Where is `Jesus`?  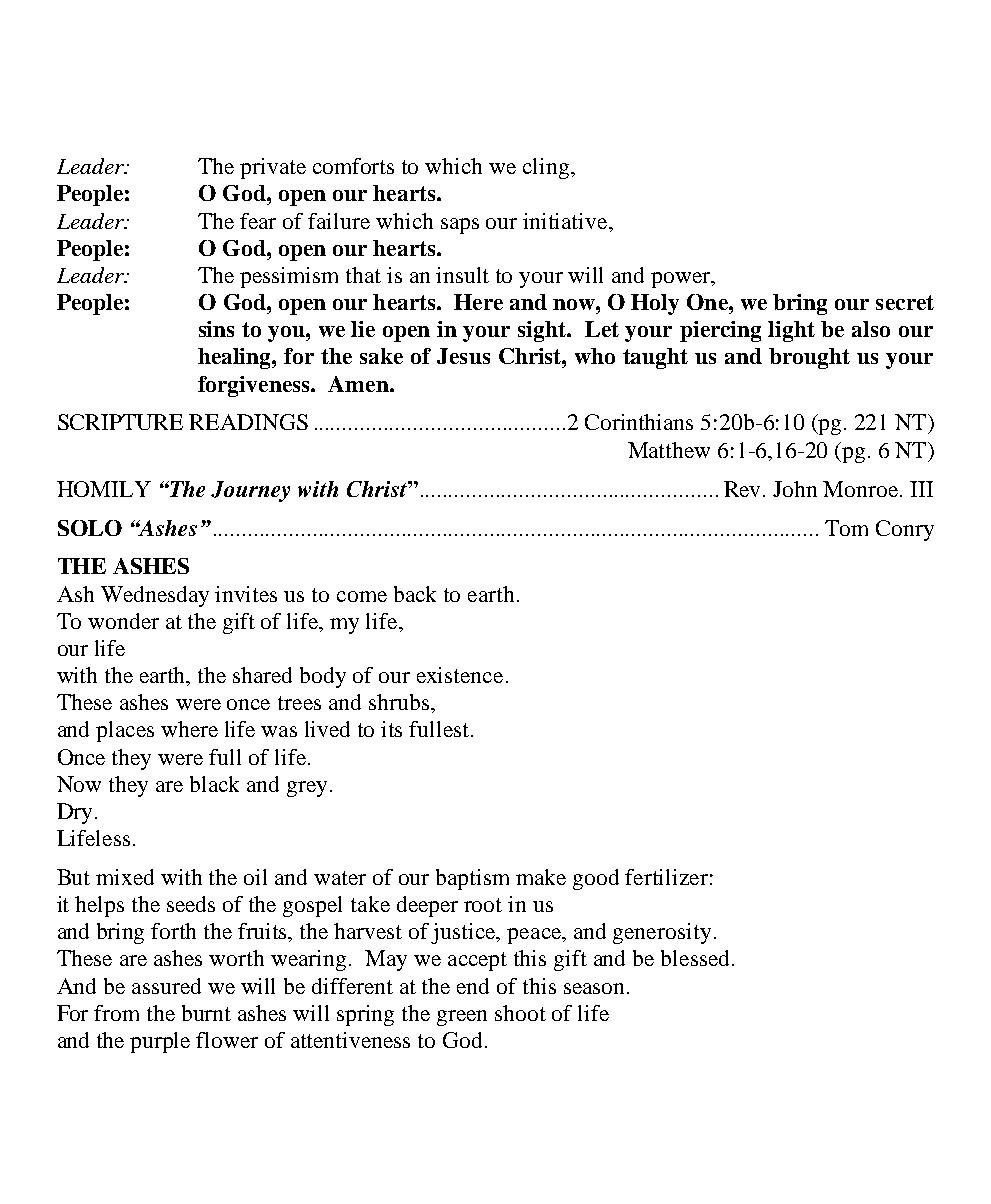
Jesus is located at coordinates (463, 356).
